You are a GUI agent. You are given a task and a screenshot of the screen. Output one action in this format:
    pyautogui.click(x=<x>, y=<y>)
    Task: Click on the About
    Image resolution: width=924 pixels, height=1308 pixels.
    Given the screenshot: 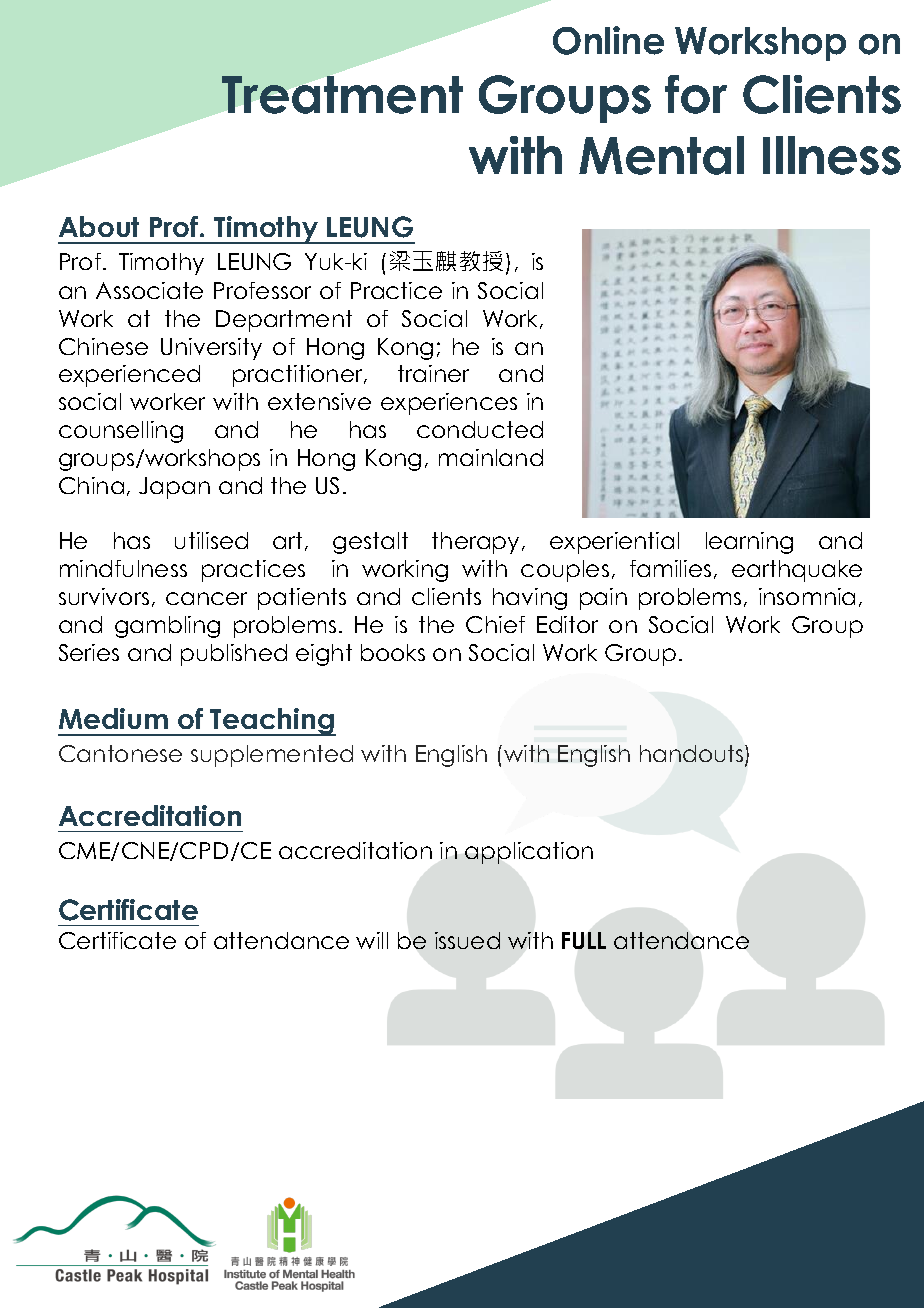 What is the action you would take?
    pyautogui.click(x=99, y=226)
